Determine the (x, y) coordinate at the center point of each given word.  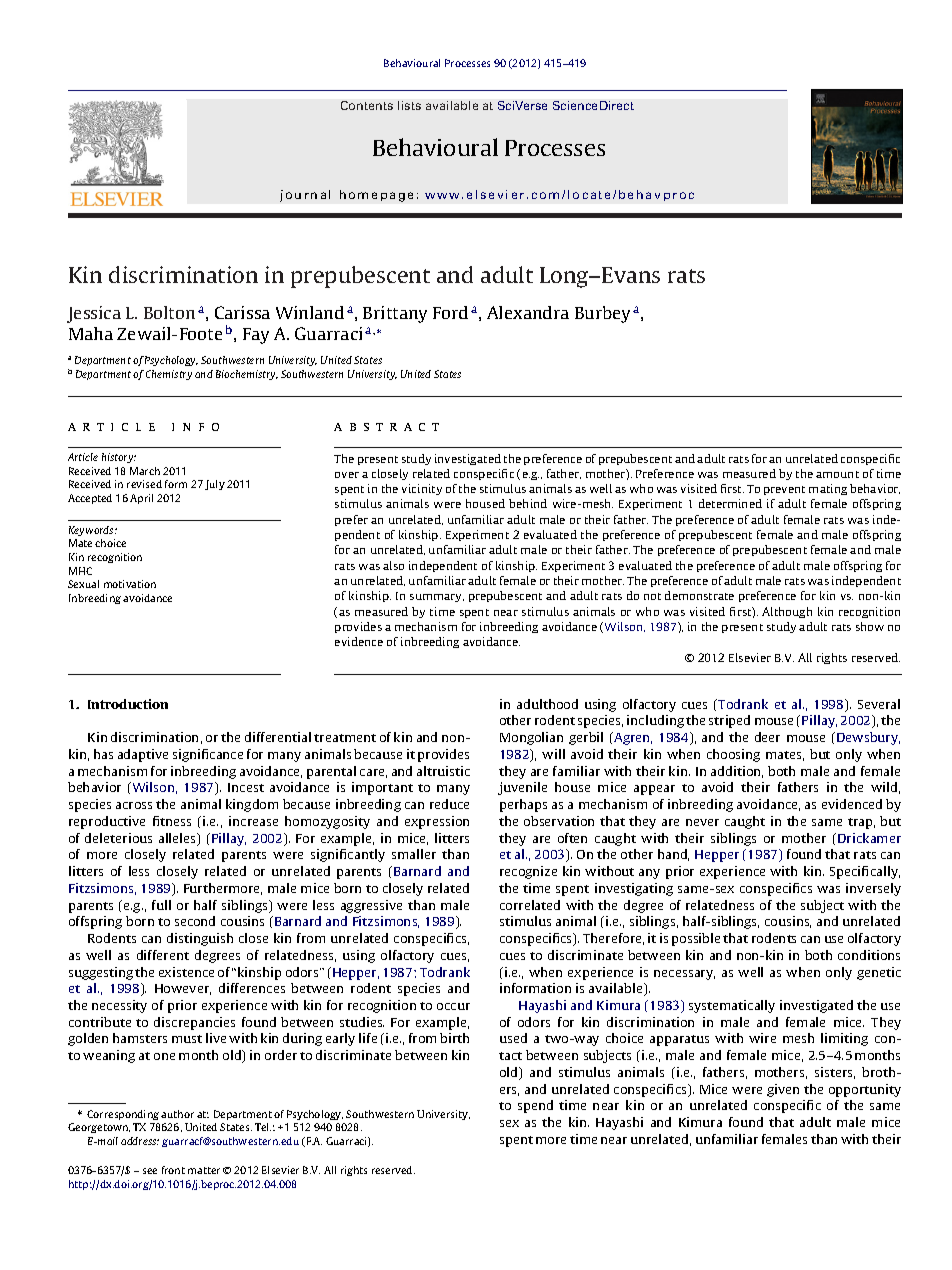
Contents (367, 105)
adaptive (143, 755)
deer (767, 737)
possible (696, 939)
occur (453, 1006)
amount (837, 474)
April (141, 499)
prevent (784, 490)
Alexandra (528, 312)
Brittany (395, 314)
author (177, 1114)
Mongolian (531, 738)
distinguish (200, 939)
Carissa (242, 312)
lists (409, 105)
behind (528, 503)
